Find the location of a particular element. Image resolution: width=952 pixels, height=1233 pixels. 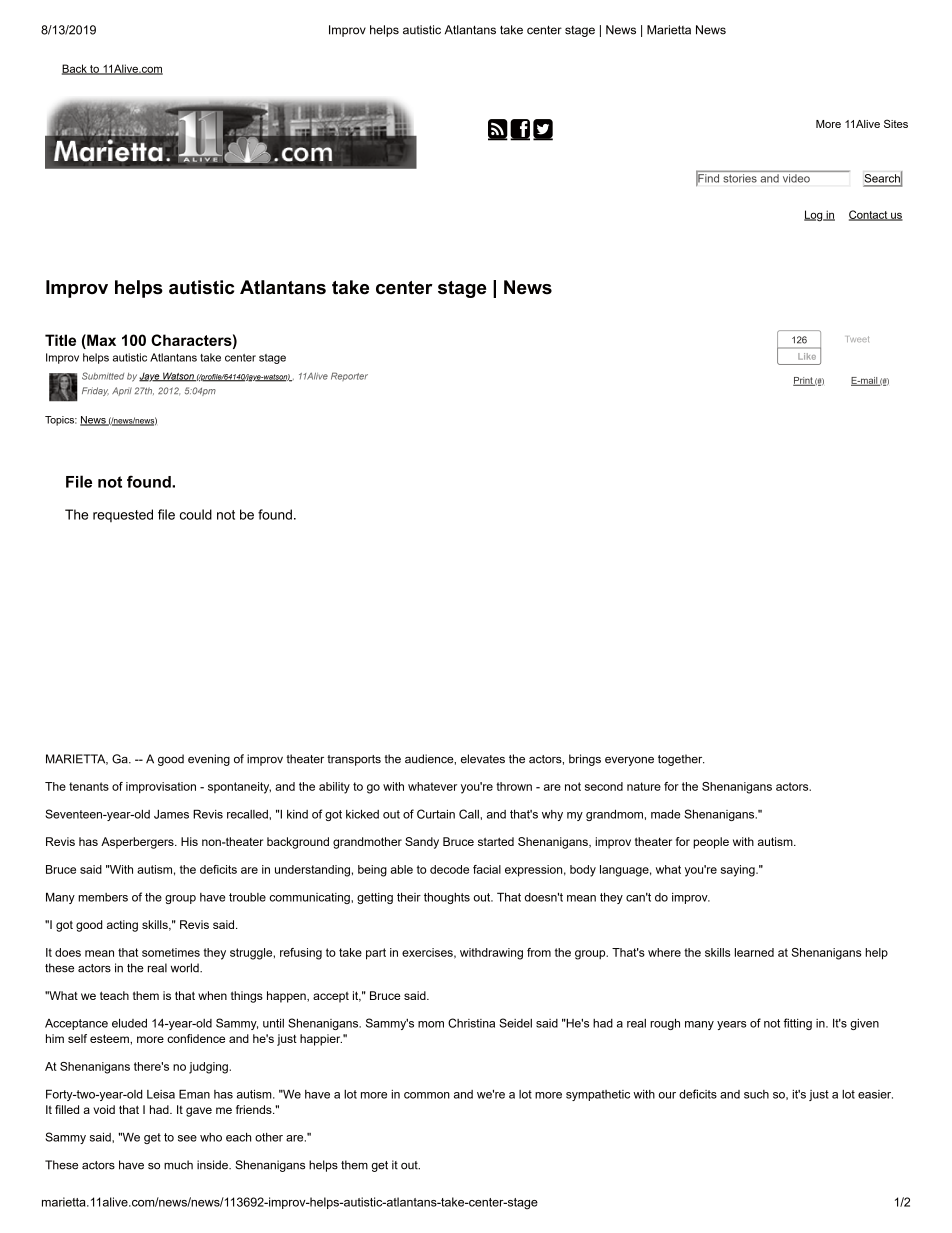

evening is located at coordinates (209, 760).
